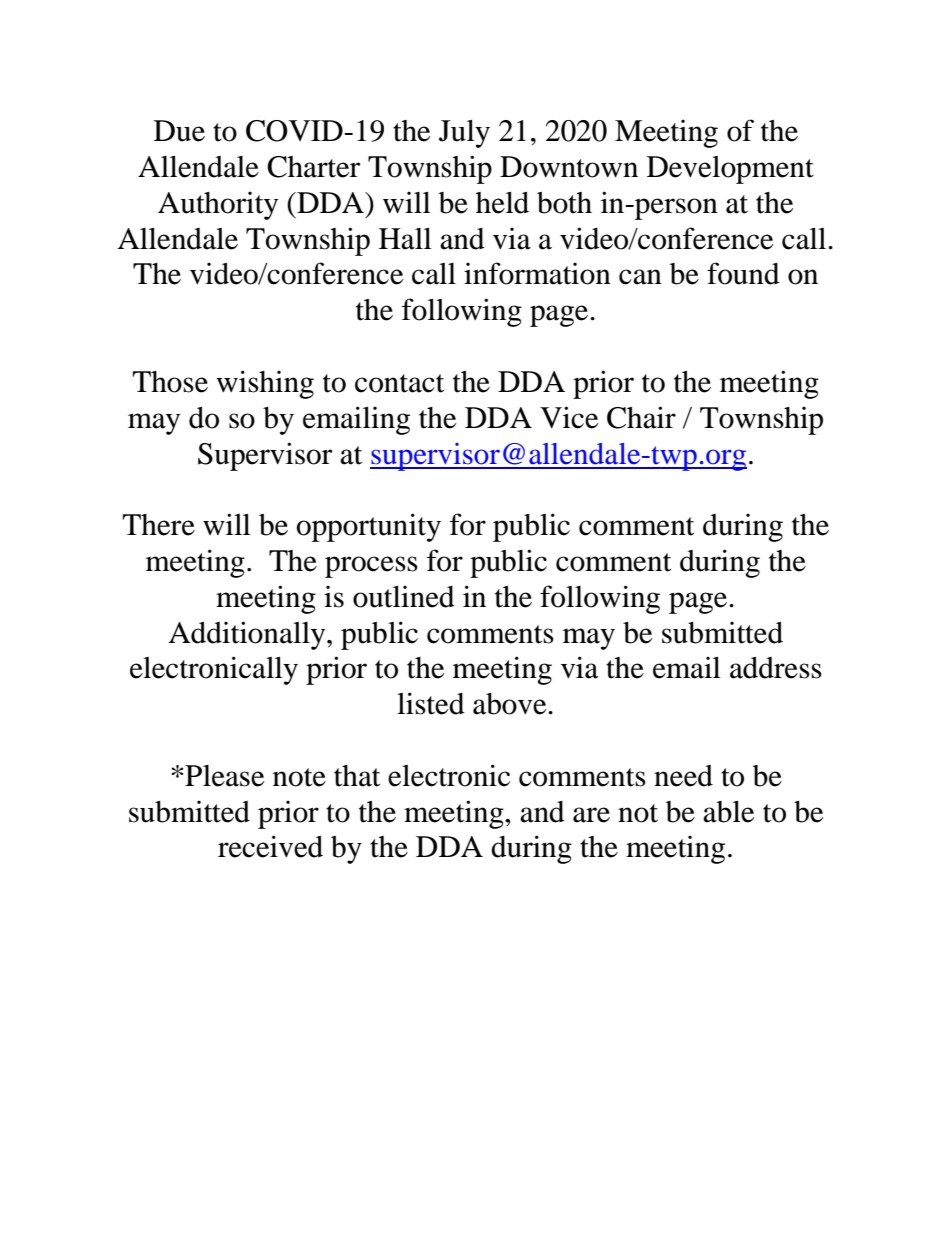 Image resolution: width=952 pixels, height=1233 pixels. What do you see at coordinates (776, 668) in the screenshot?
I see `address` at bounding box center [776, 668].
